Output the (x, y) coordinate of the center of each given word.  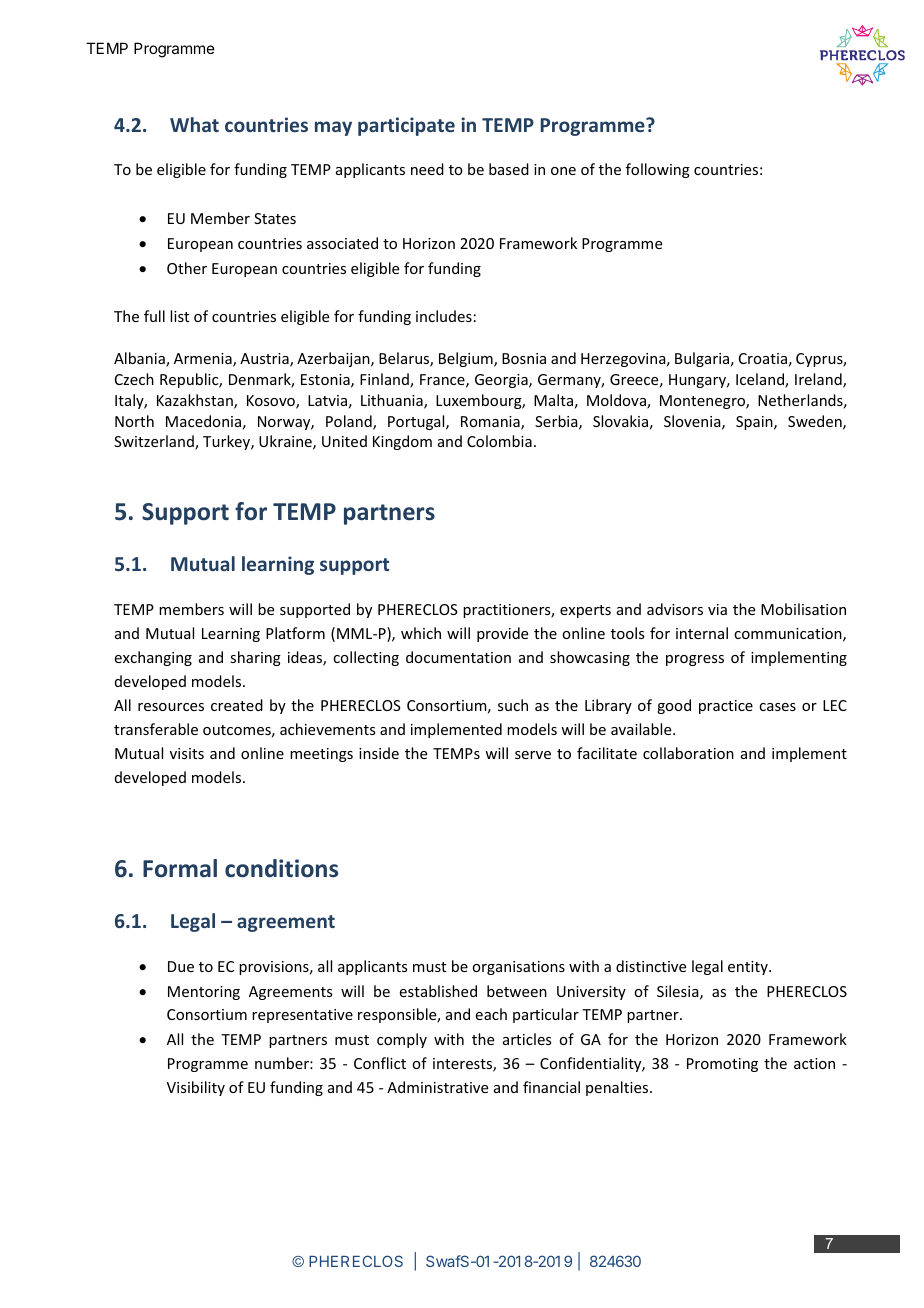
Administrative (437, 1087)
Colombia (499, 441)
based (509, 169)
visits (187, 753)
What (194, 124)
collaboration (688, 753)
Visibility (196, 1088)
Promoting (722, 1065)
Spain (755, 423)
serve (533, 755)
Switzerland (155, 442)
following (658, 170)
